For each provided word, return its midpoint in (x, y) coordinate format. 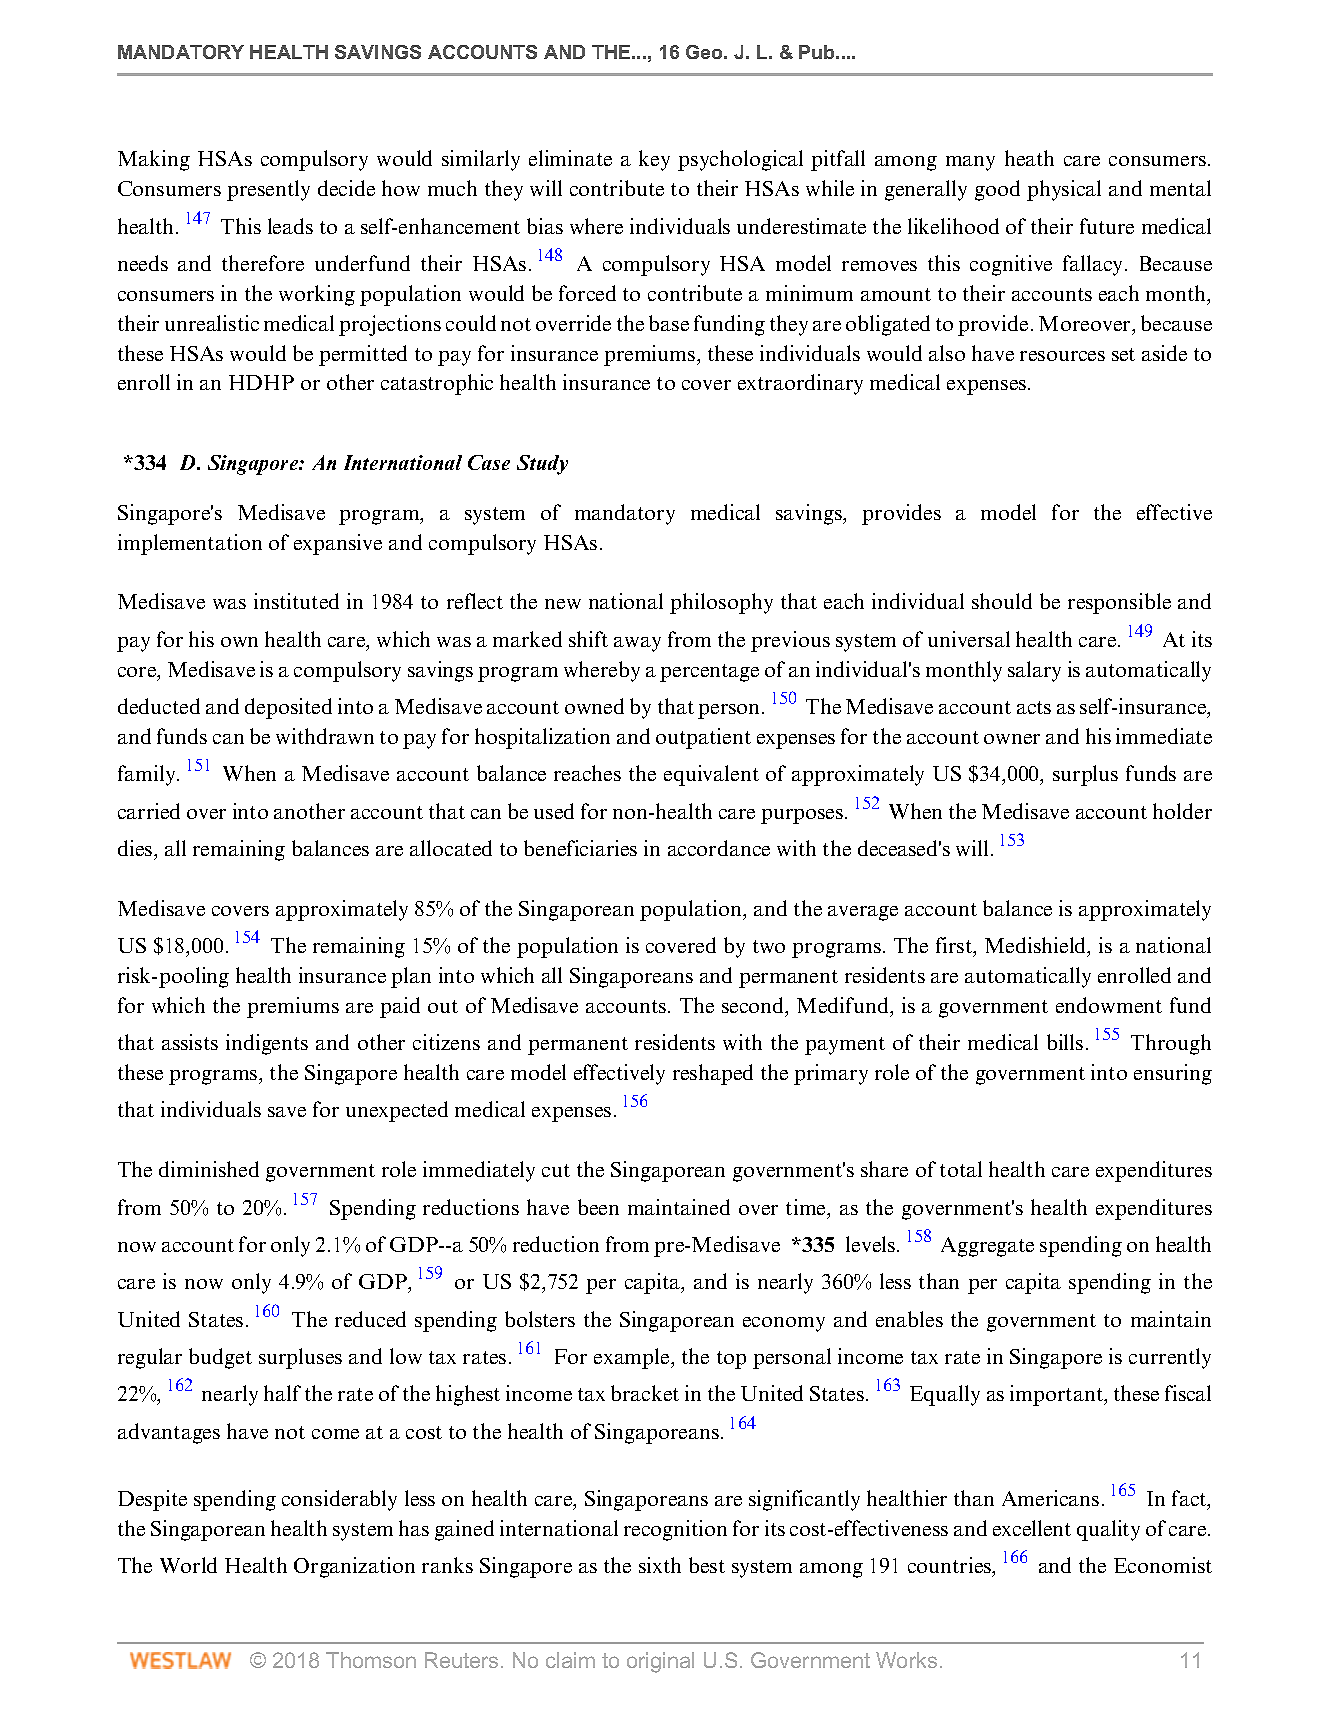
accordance (719, 848)
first (955, 946)
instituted (296, 601)
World (188, 1565)
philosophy (721, 603)
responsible (1119, 603)
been (598, 1207)
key (654, 160)
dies (136, 848)
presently (268, 190)
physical (1064, 190)
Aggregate (987, 1247)
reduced (370, 1319)
